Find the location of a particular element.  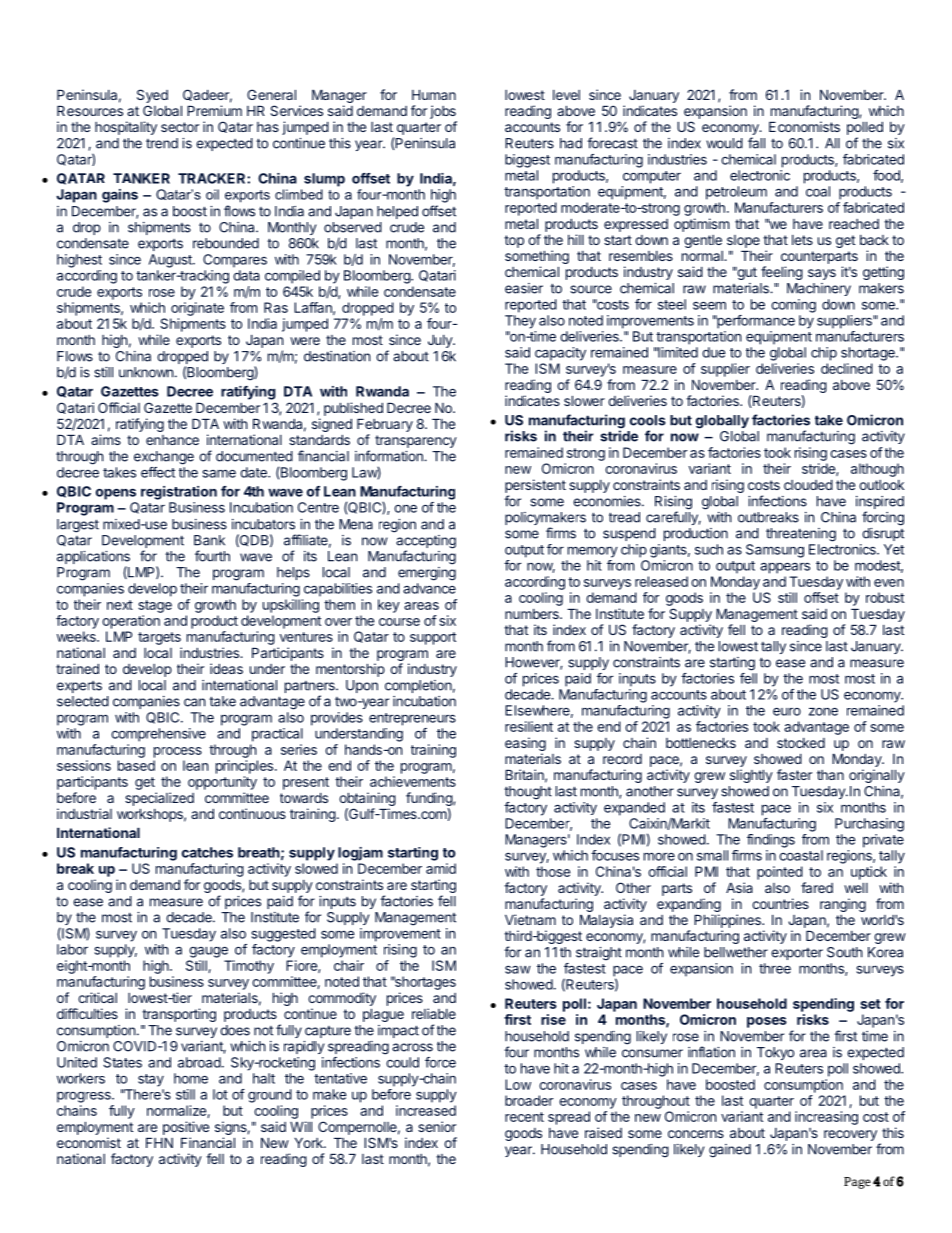

jobs is located at coordinates (443, 112).
